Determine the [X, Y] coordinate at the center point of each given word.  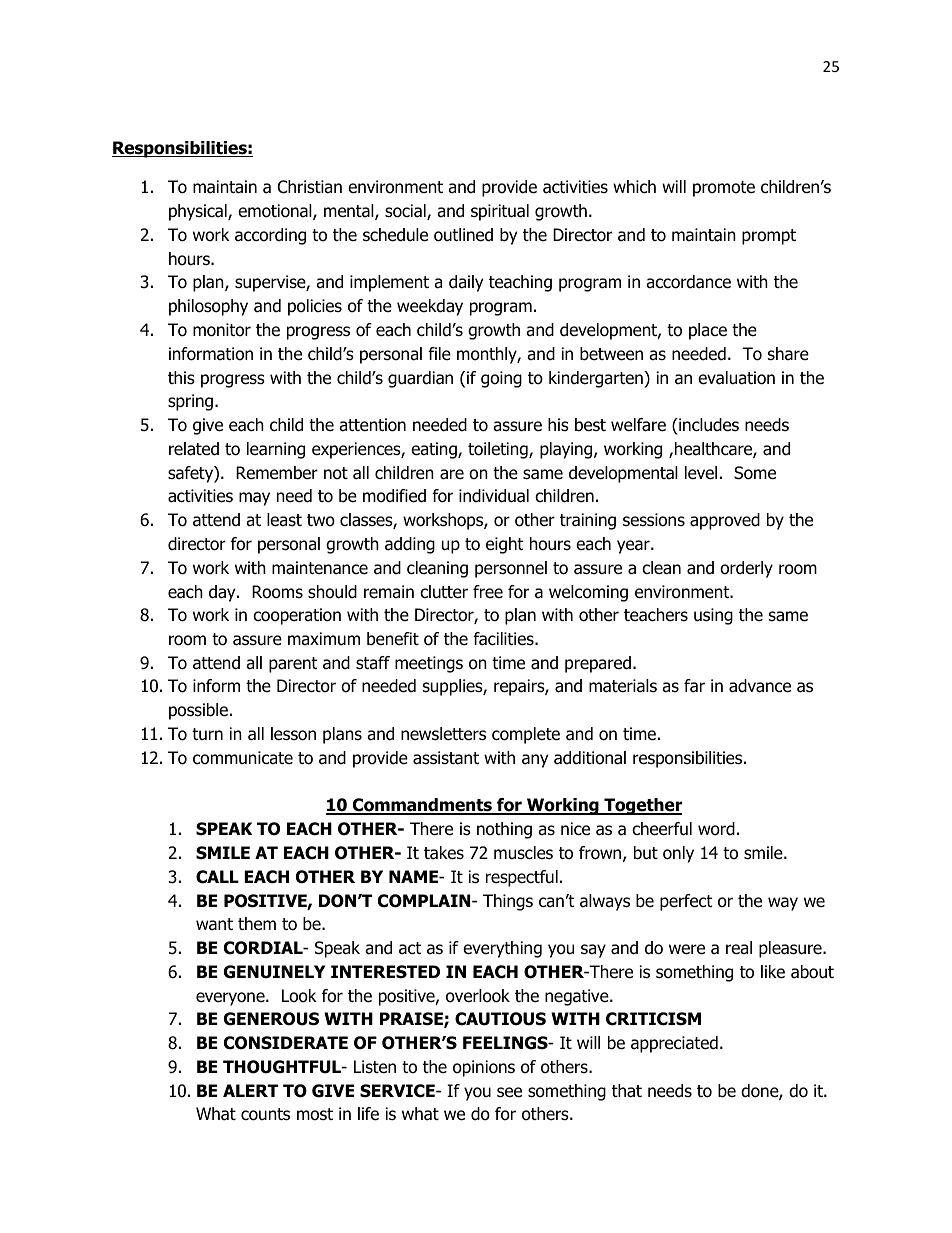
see [509, 1092]
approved [725, 521]
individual [494, 496]
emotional [276, 212]
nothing [504, 830]
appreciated [674, 1044]
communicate [243, 758]
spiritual [500, 212]
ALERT [251, 1090]
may [254, 499]
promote [724, 189]
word [716, 829]
